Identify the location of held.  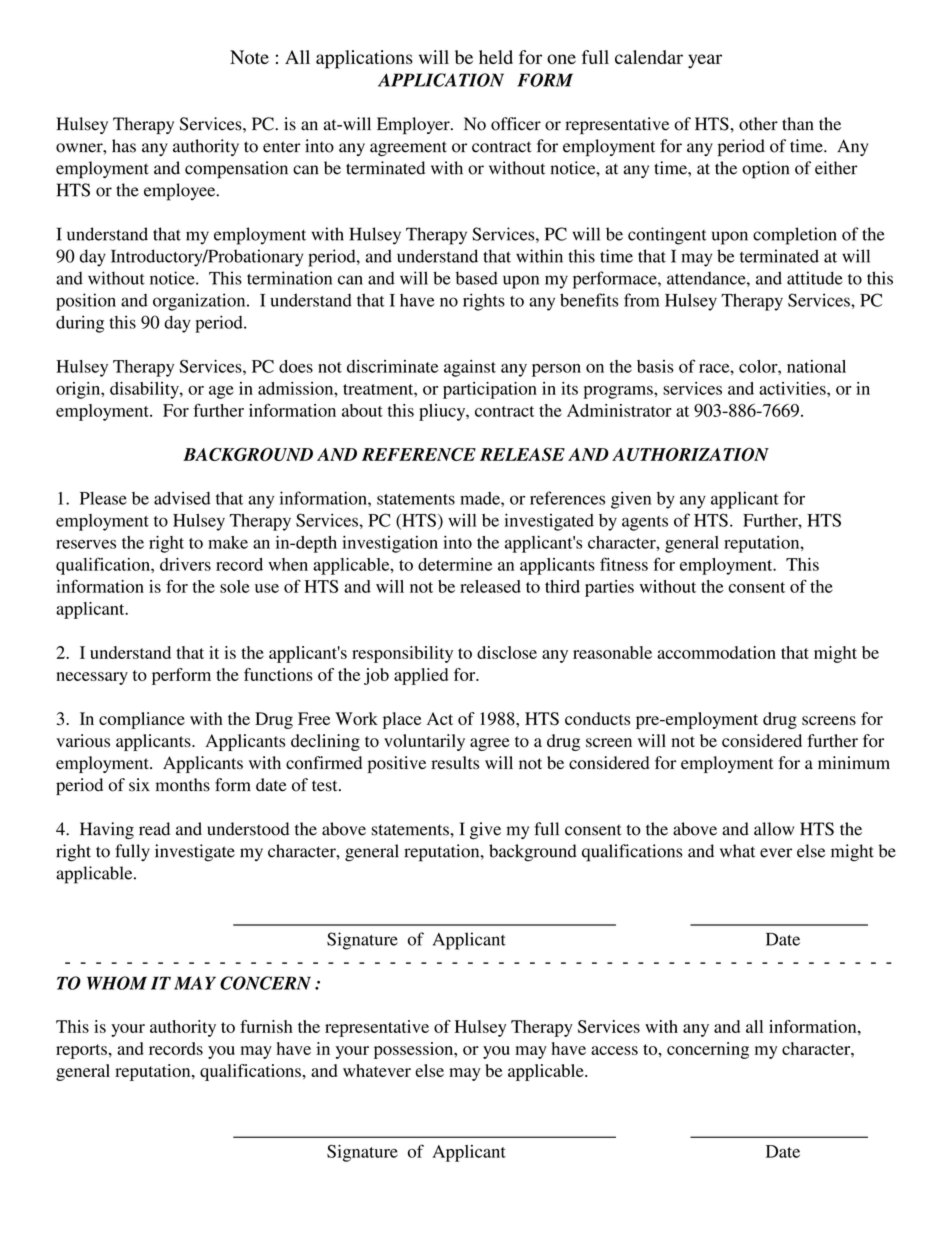
(496, 57).
